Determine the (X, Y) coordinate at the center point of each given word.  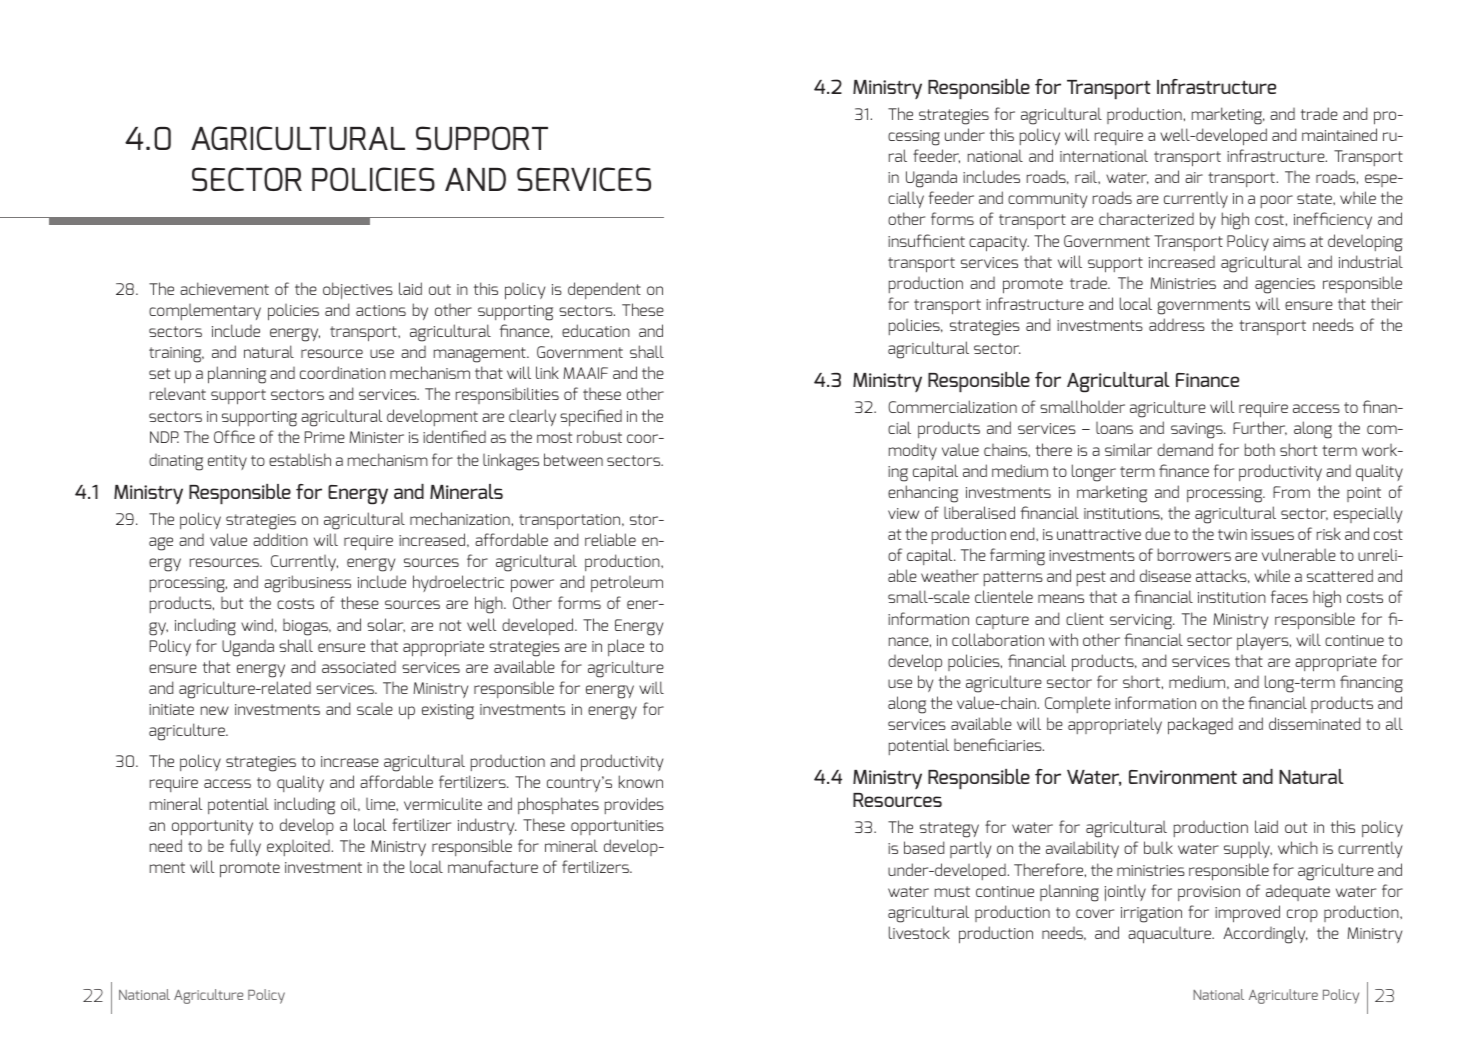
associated (359, 667)
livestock (919, 932)
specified (591, 418)
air (1194, 177)
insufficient (926, 240)
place (626, 647)
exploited (298, 848)
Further (1260, 428)
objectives (358, 290)
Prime (325, 437)
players (1264, 641)
